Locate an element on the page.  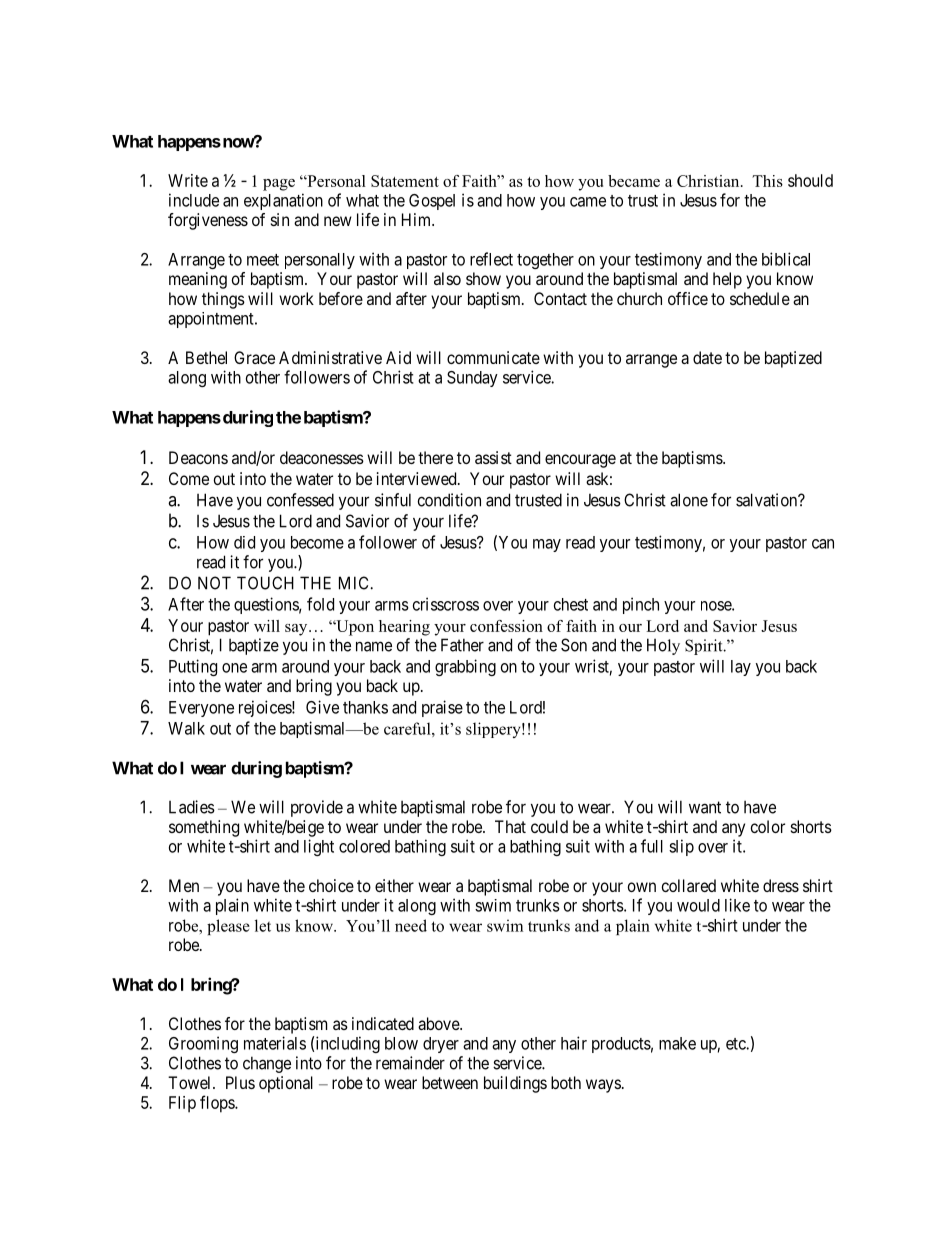
That is located at coordinates (510, 826).
